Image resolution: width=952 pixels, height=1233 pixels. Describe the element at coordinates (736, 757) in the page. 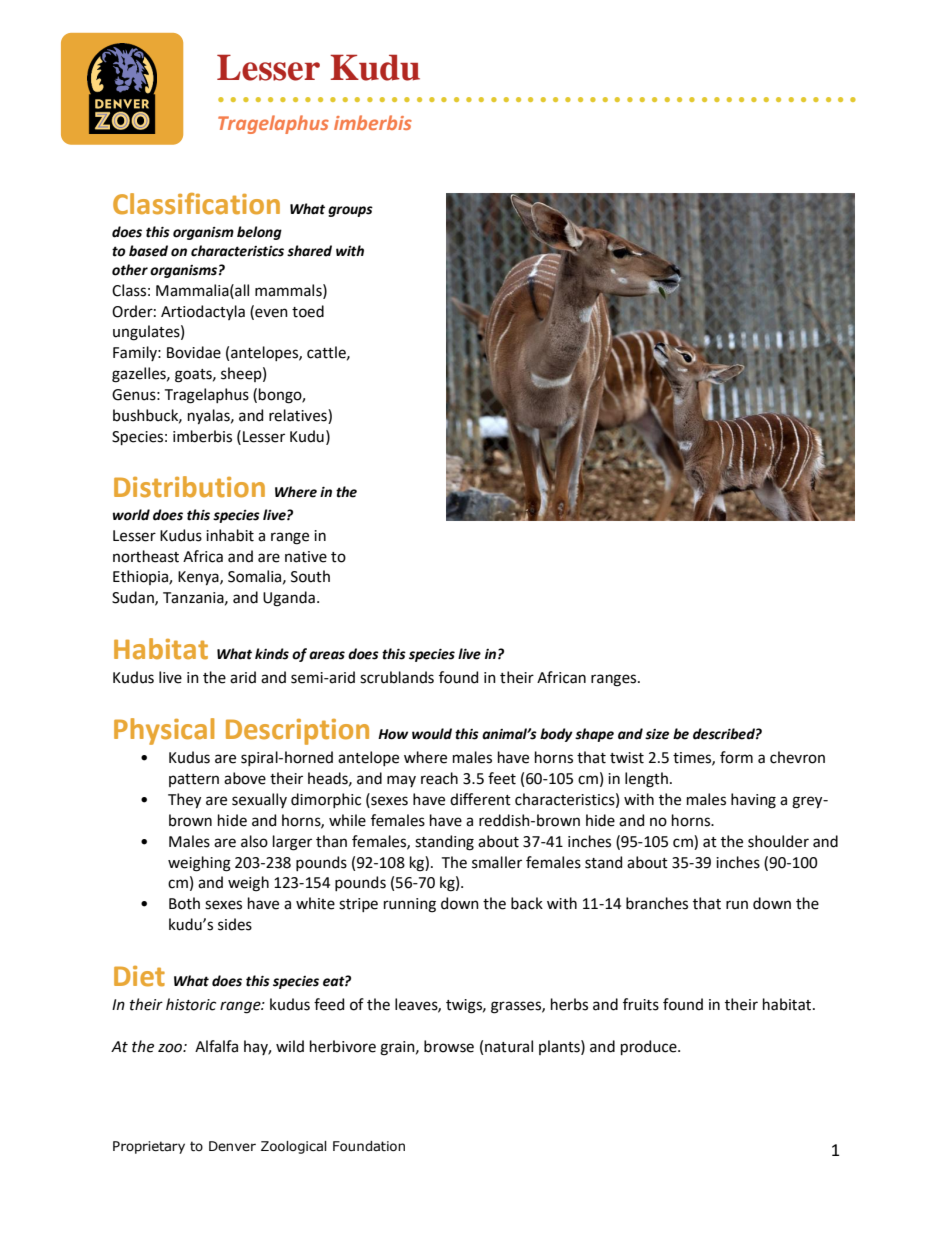

I see `form` at that location.
